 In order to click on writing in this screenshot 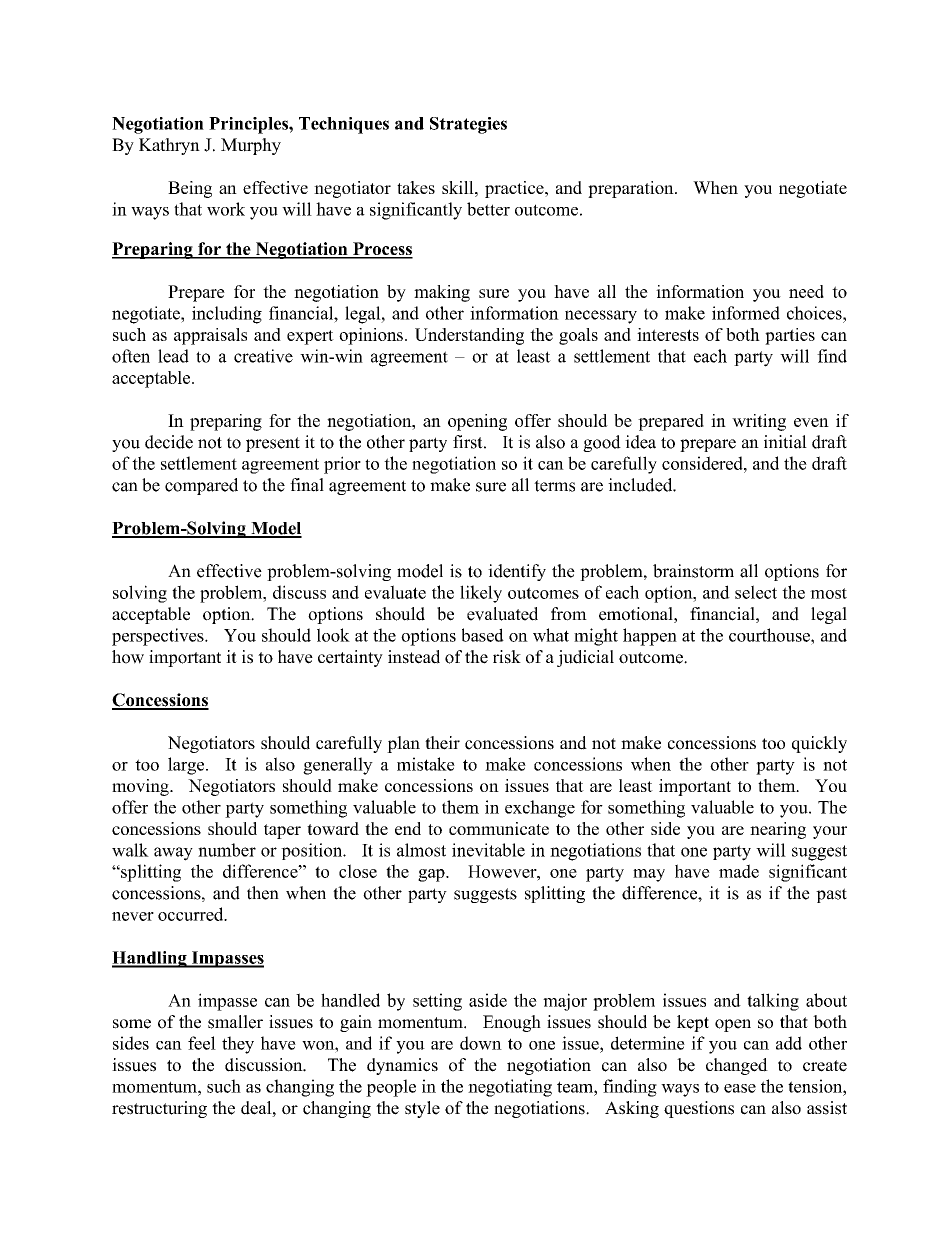, I will do `click(759, 422)`.
